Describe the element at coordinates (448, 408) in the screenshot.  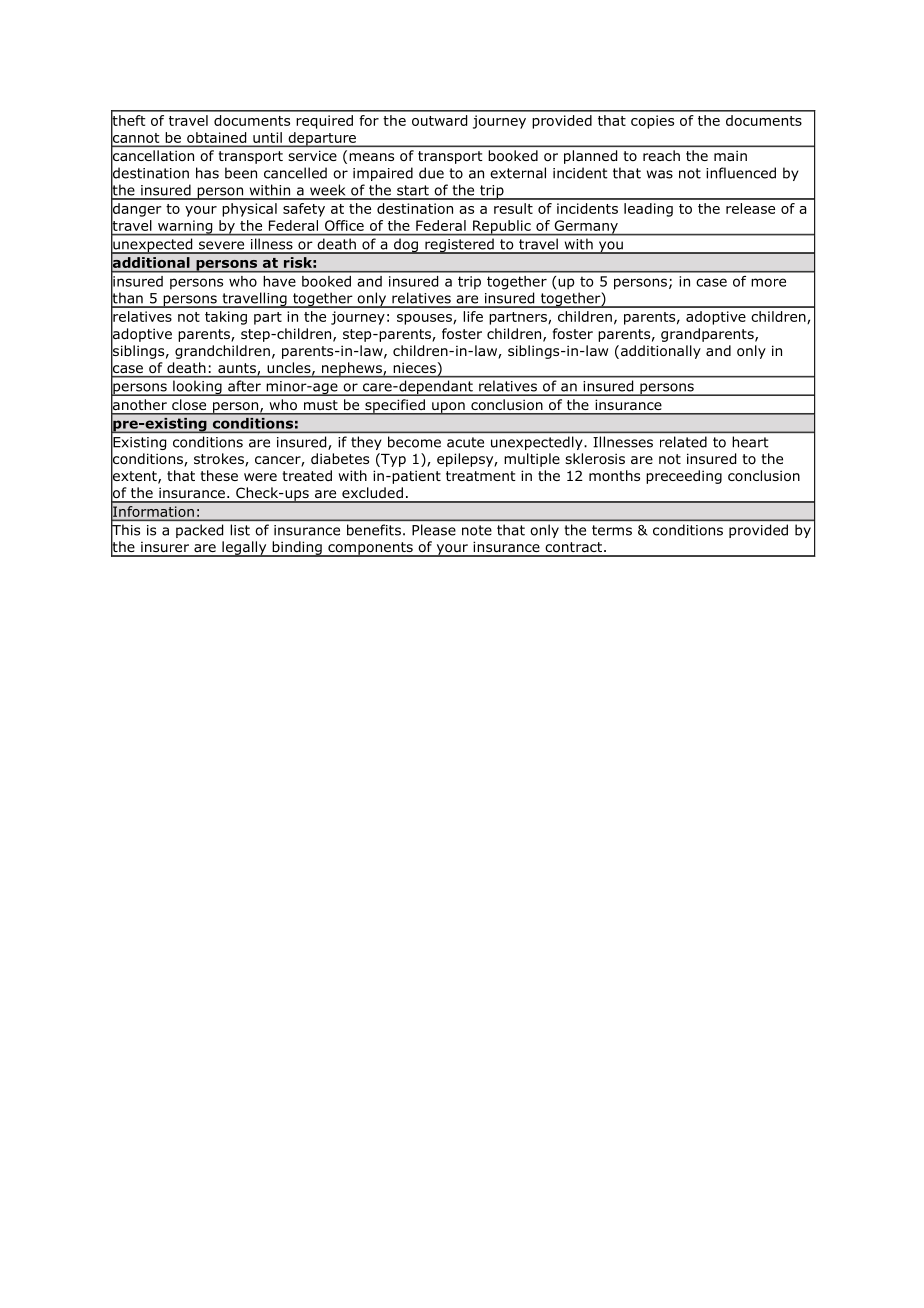
I see `upon` at that location.
